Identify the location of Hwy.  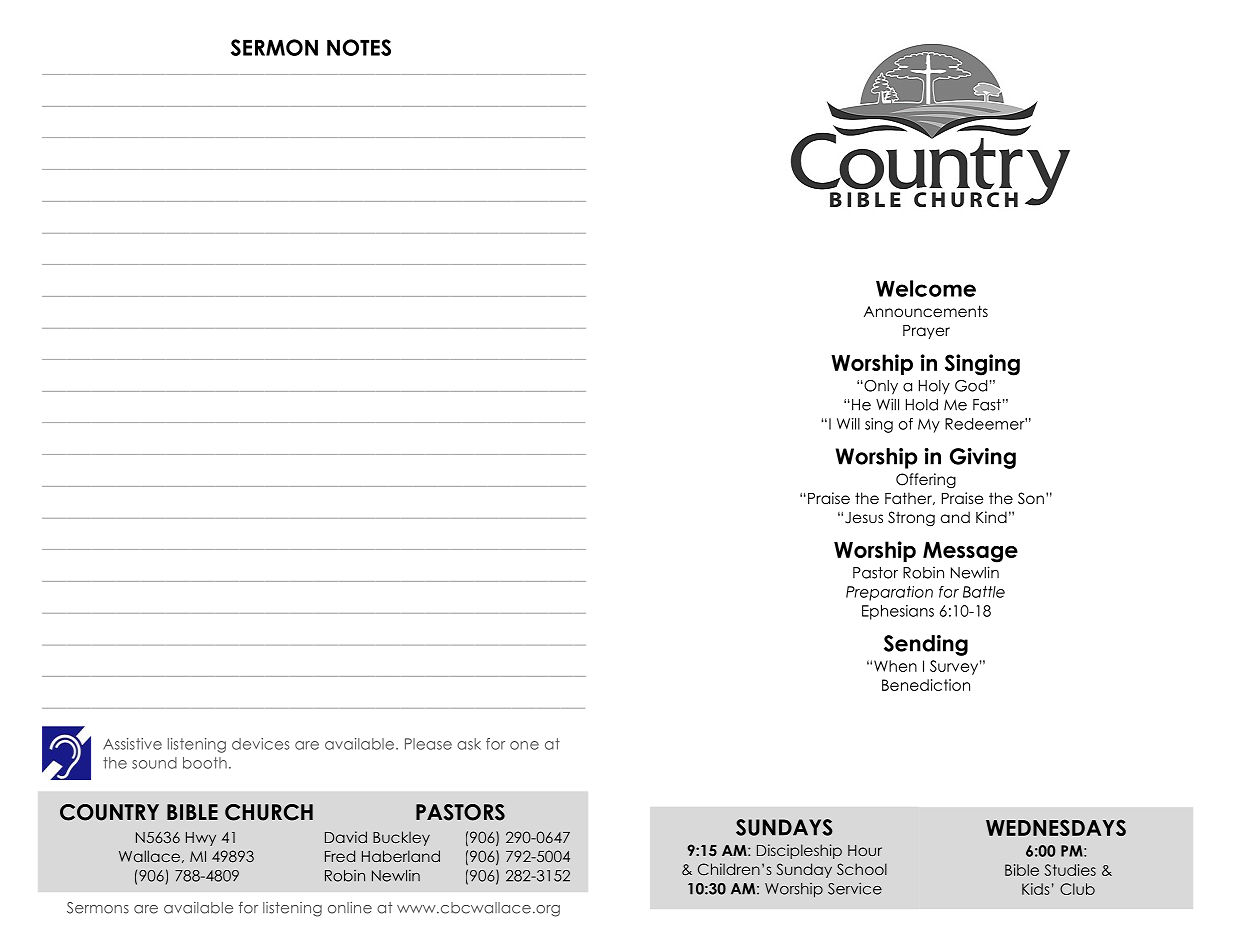
(201, 839).
